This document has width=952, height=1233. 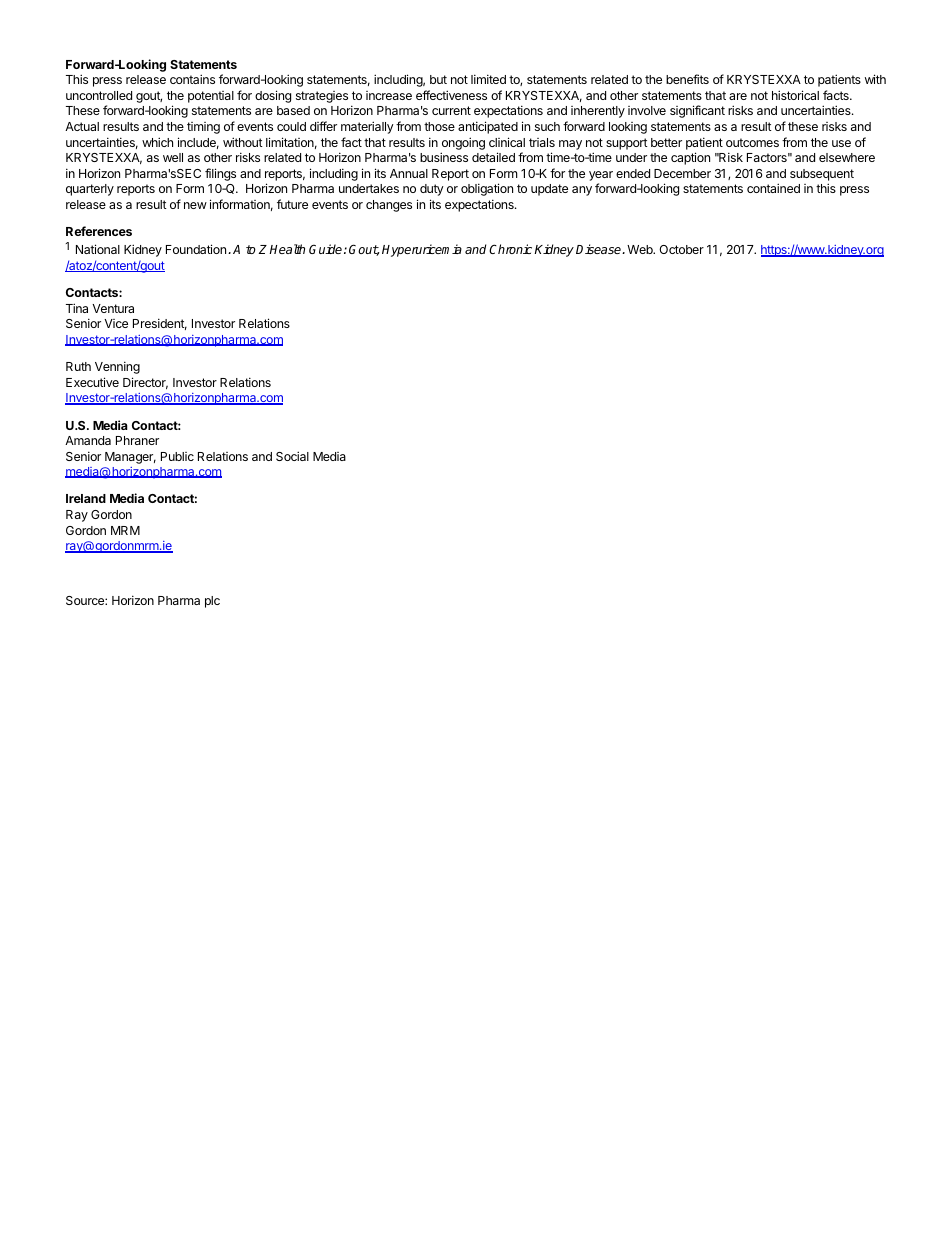 I want to click on Web, so click(x=641, y=249).
